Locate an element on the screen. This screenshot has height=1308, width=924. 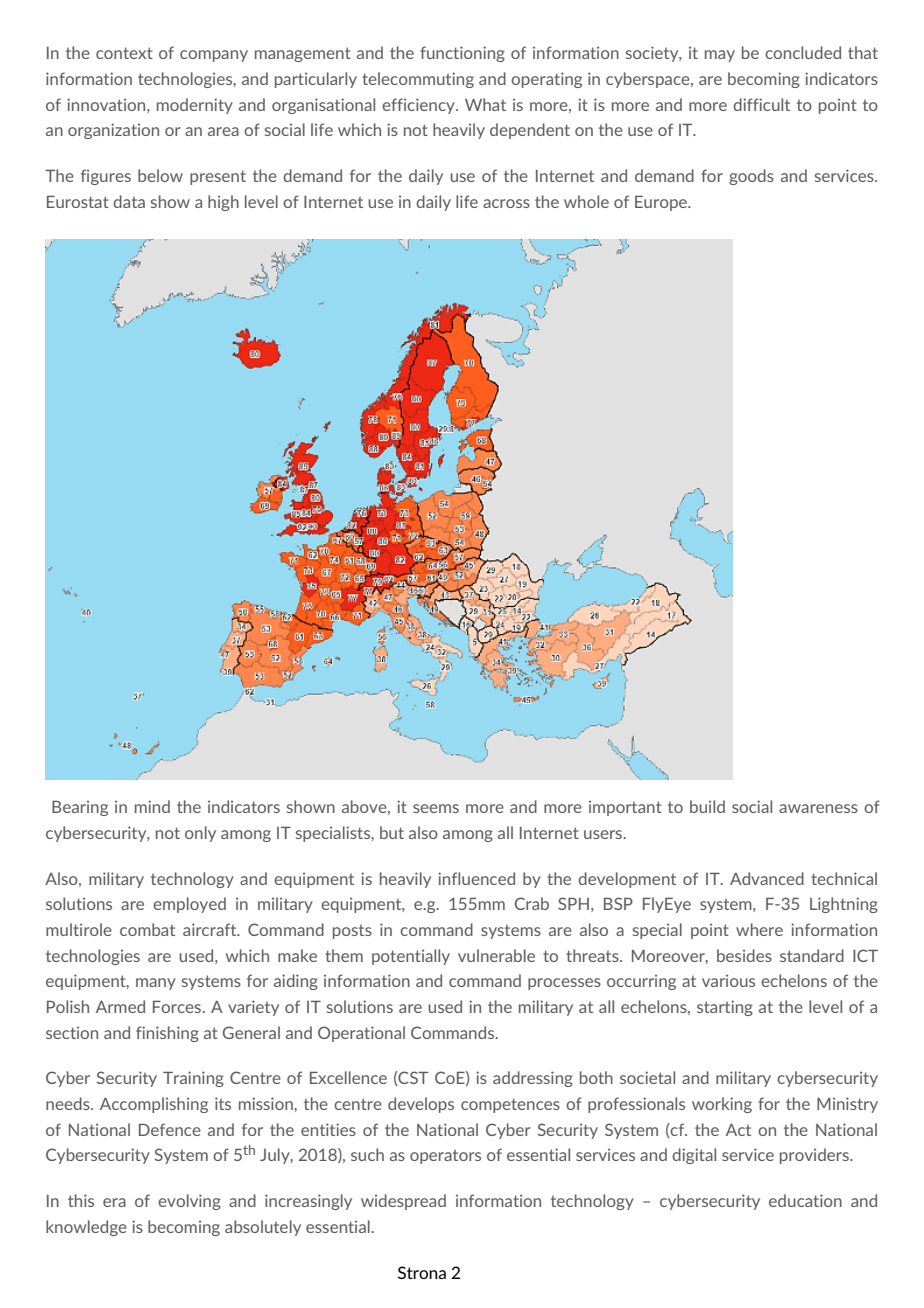
besides is located at coordinates (744, 955).
